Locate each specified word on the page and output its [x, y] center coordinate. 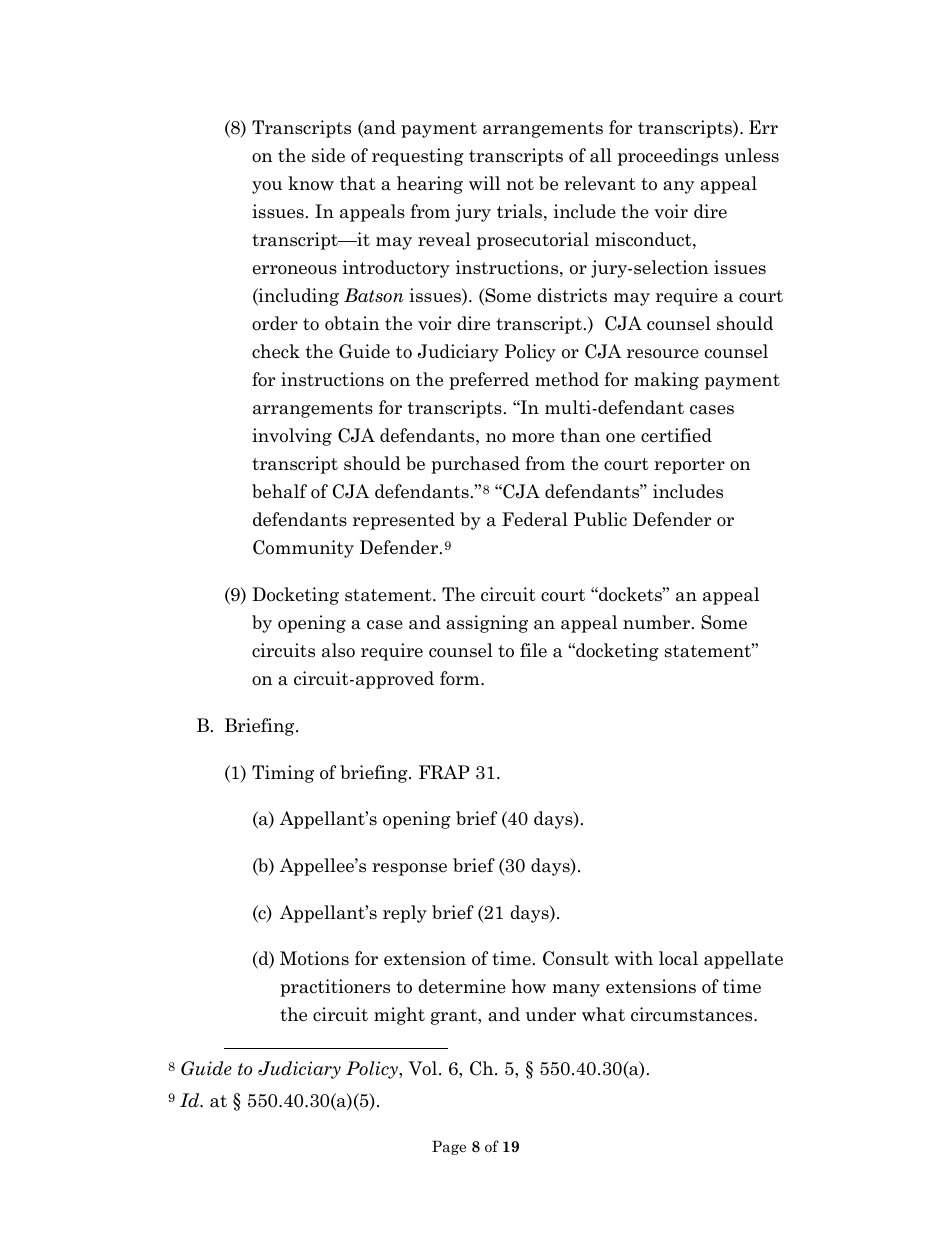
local [678, 958]
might [399, 1016]
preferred [489, 381]
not [520, 184]
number [658, 622]
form [461, 678]
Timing [283, 774]
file [533, 650]
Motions [314, 958]
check [276, 351]
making [666, 381]
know [311, 183]
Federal [535, 519]
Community [303, 549]
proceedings [668, 157]
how [529, 986]
